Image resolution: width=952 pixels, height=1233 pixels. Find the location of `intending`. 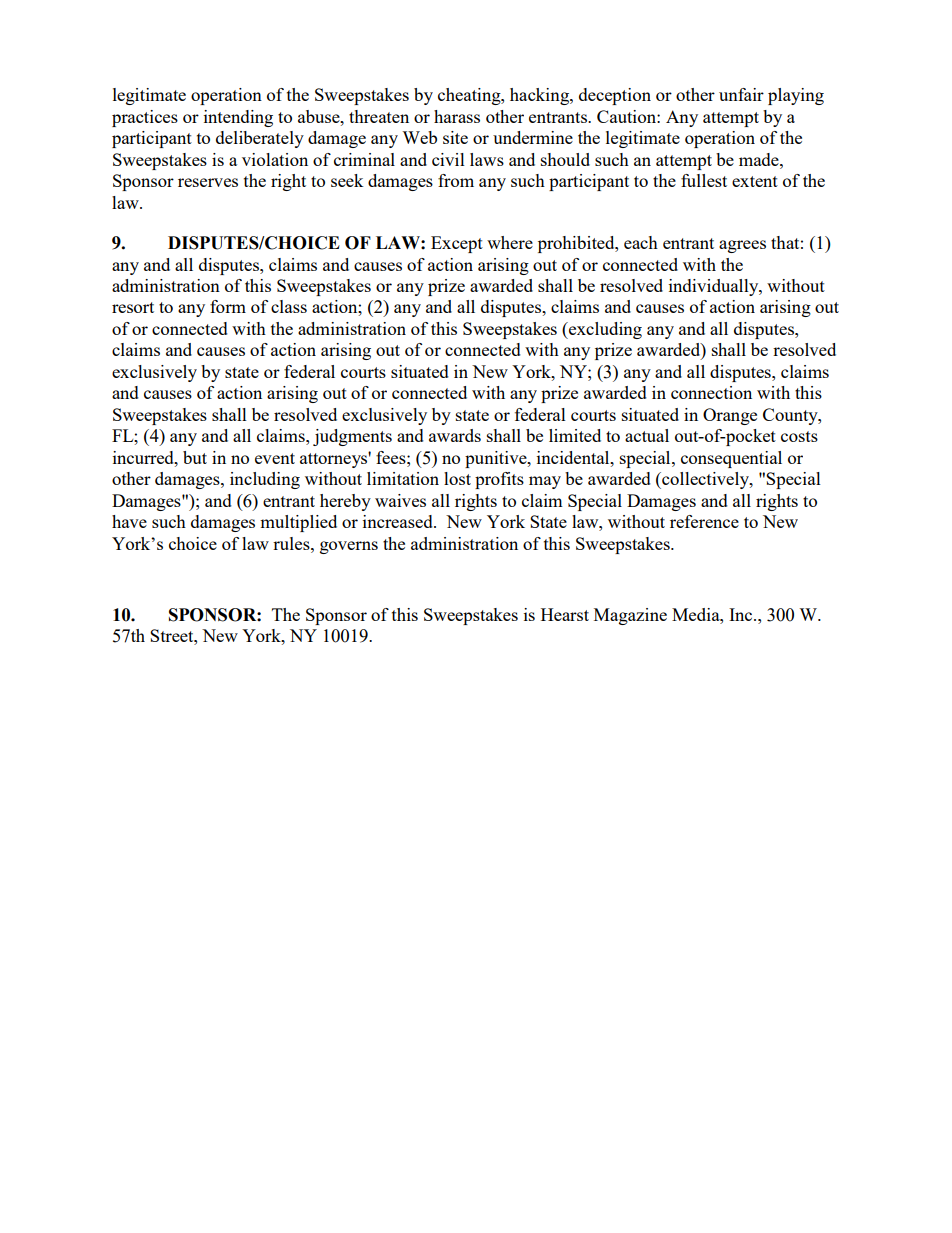

intending is located at coordinates (238, 118).
